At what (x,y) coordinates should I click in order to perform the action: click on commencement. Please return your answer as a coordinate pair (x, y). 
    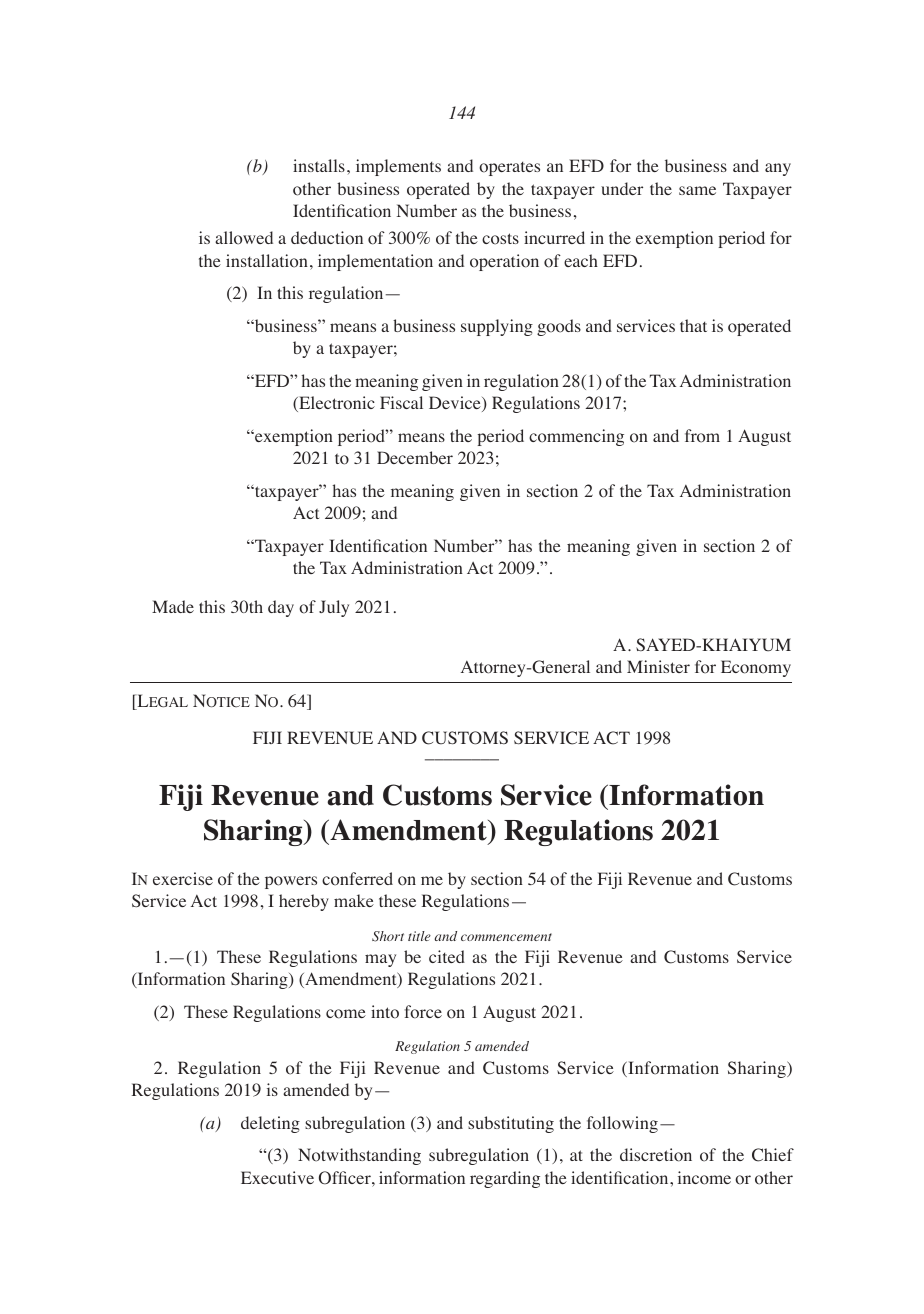
    Looking at the image, I should click on (506, 937).
